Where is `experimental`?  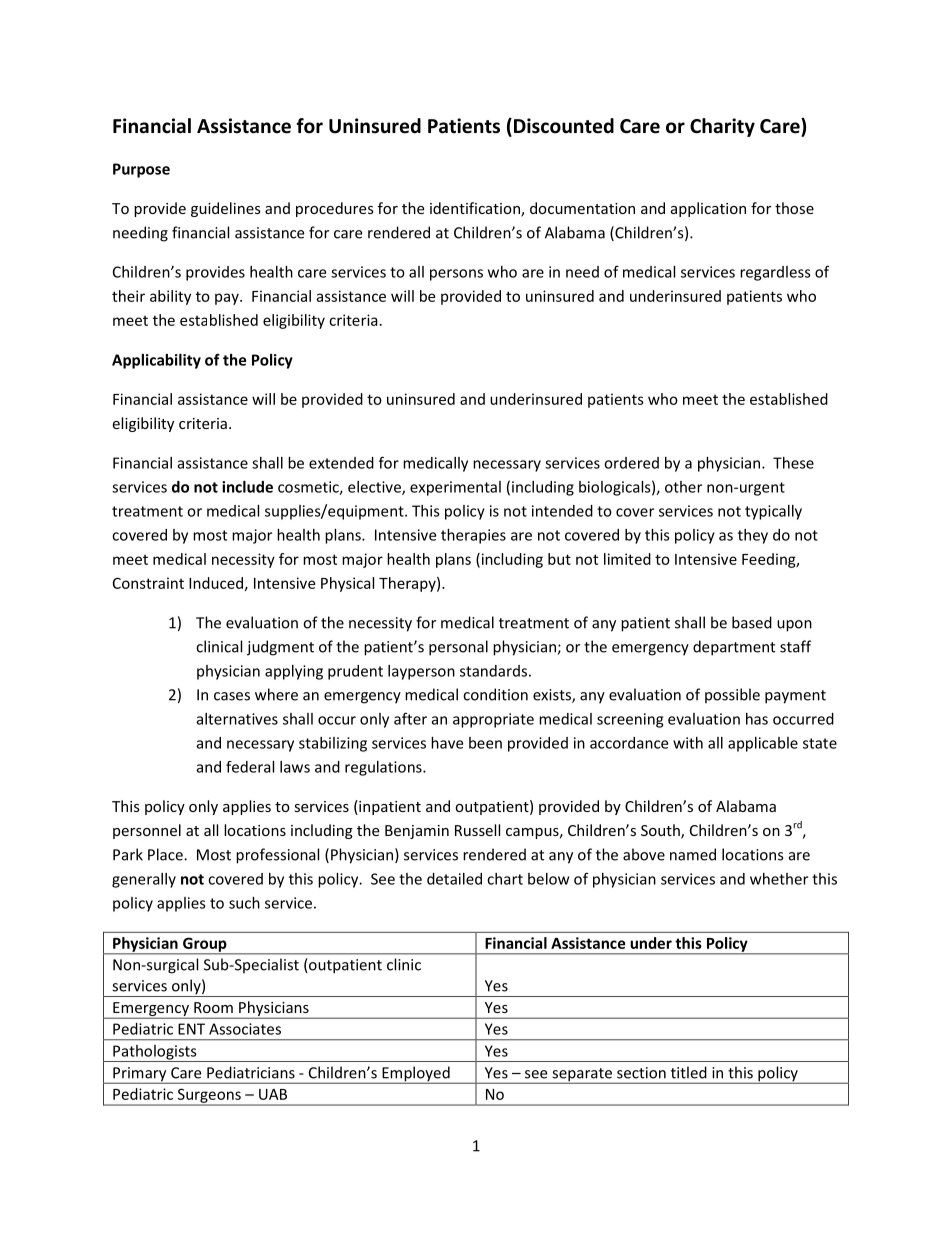
experimental is located at coordinates (455, 488).
